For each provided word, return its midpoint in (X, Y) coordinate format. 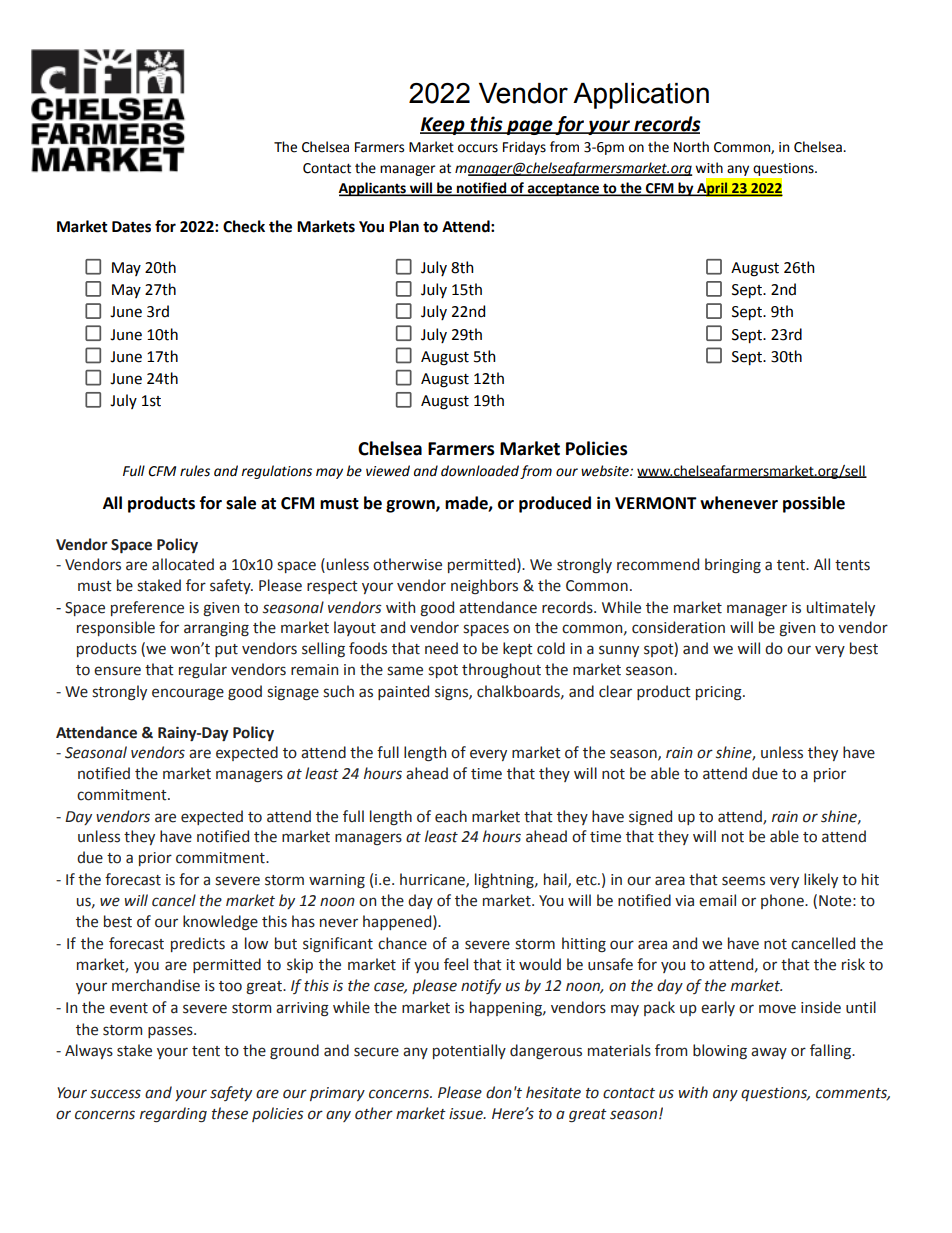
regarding (173, 1114)
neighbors (484, 586)
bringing (733, 565)
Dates (131, 227)
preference (147, 608)
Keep (443, 126)
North (691, 147)
